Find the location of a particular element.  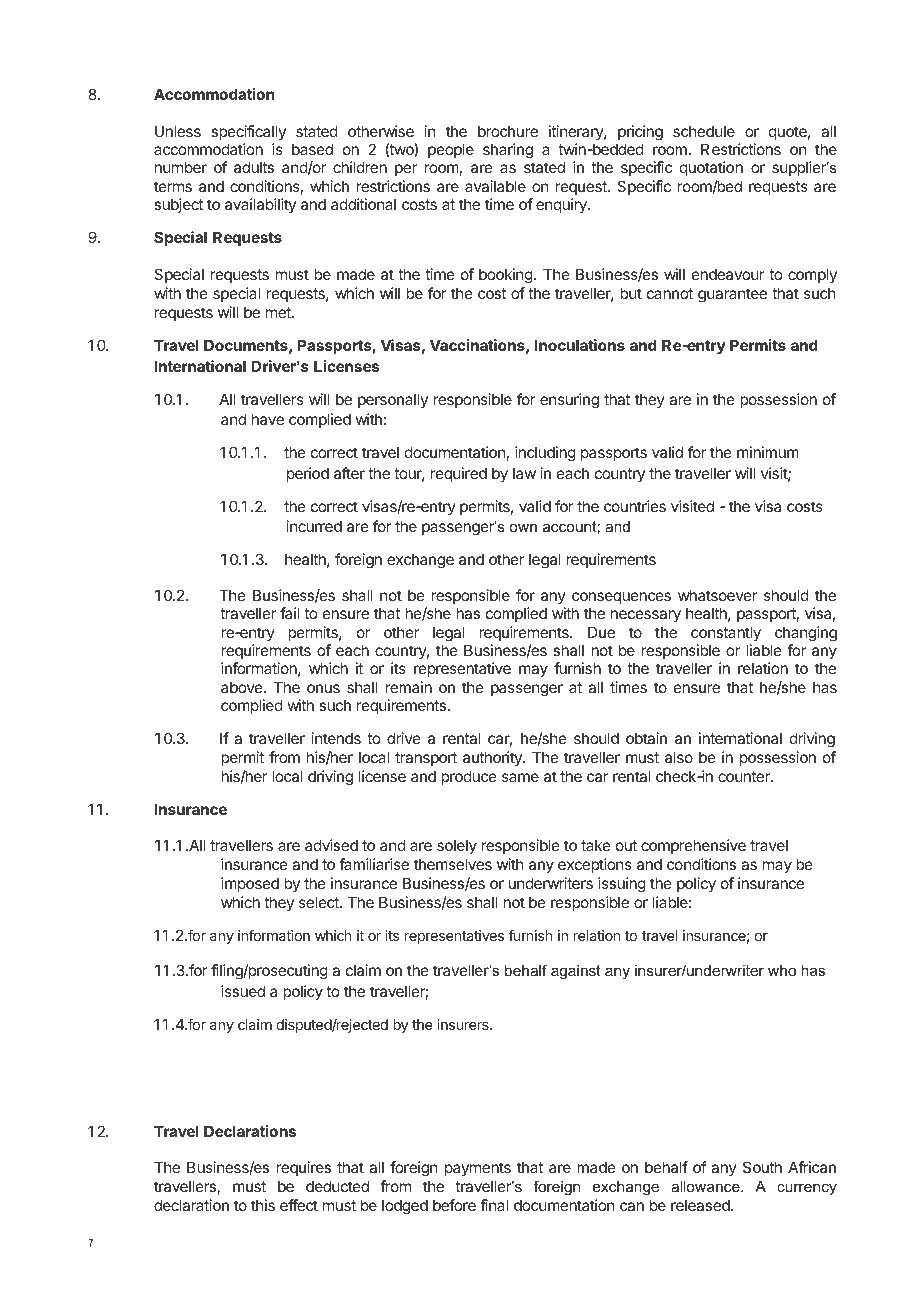

including is located at coordinates (545, 454).
